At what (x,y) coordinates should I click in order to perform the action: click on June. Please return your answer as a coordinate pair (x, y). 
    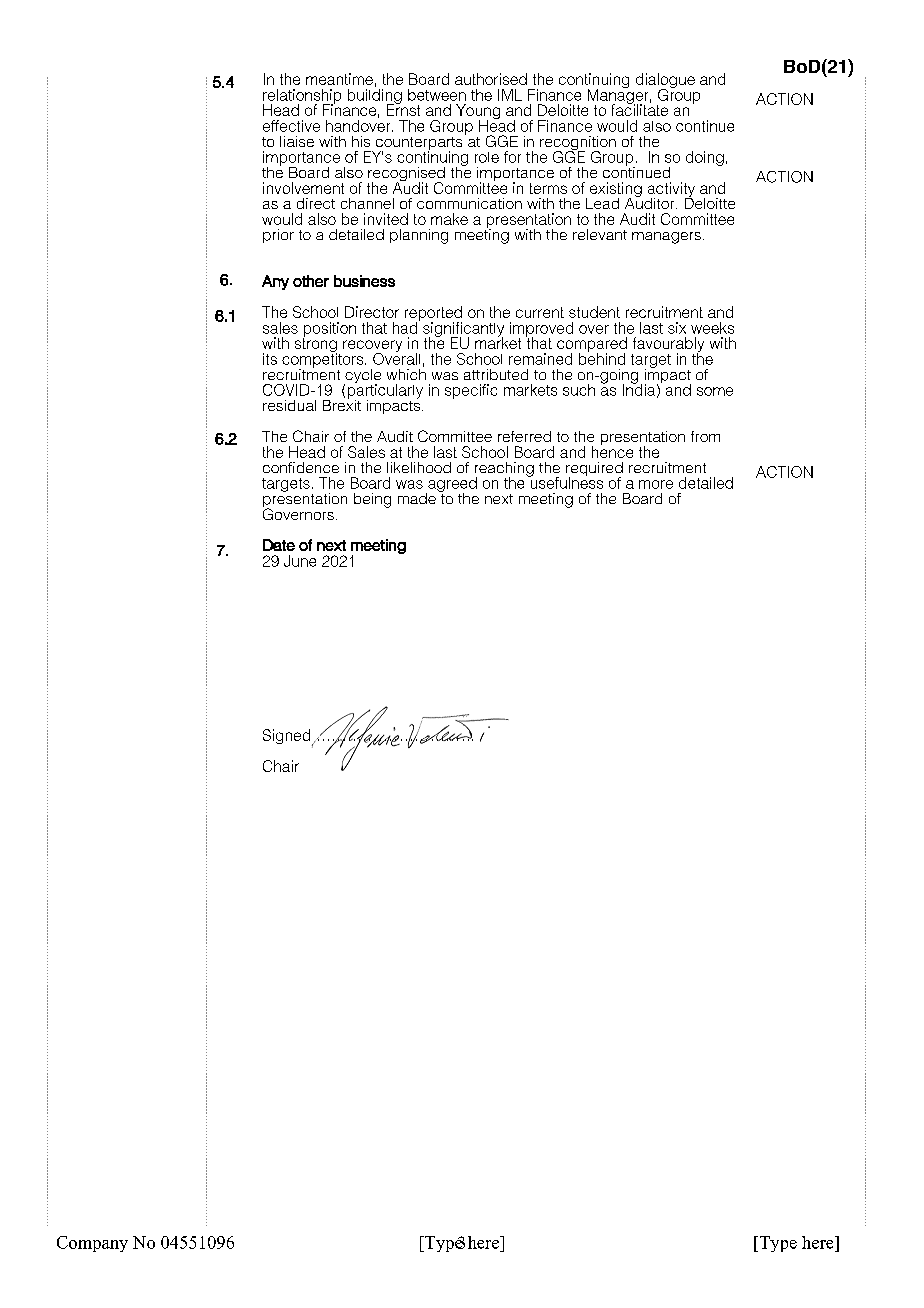
    Looking at the image, I should click on (300, 561).
